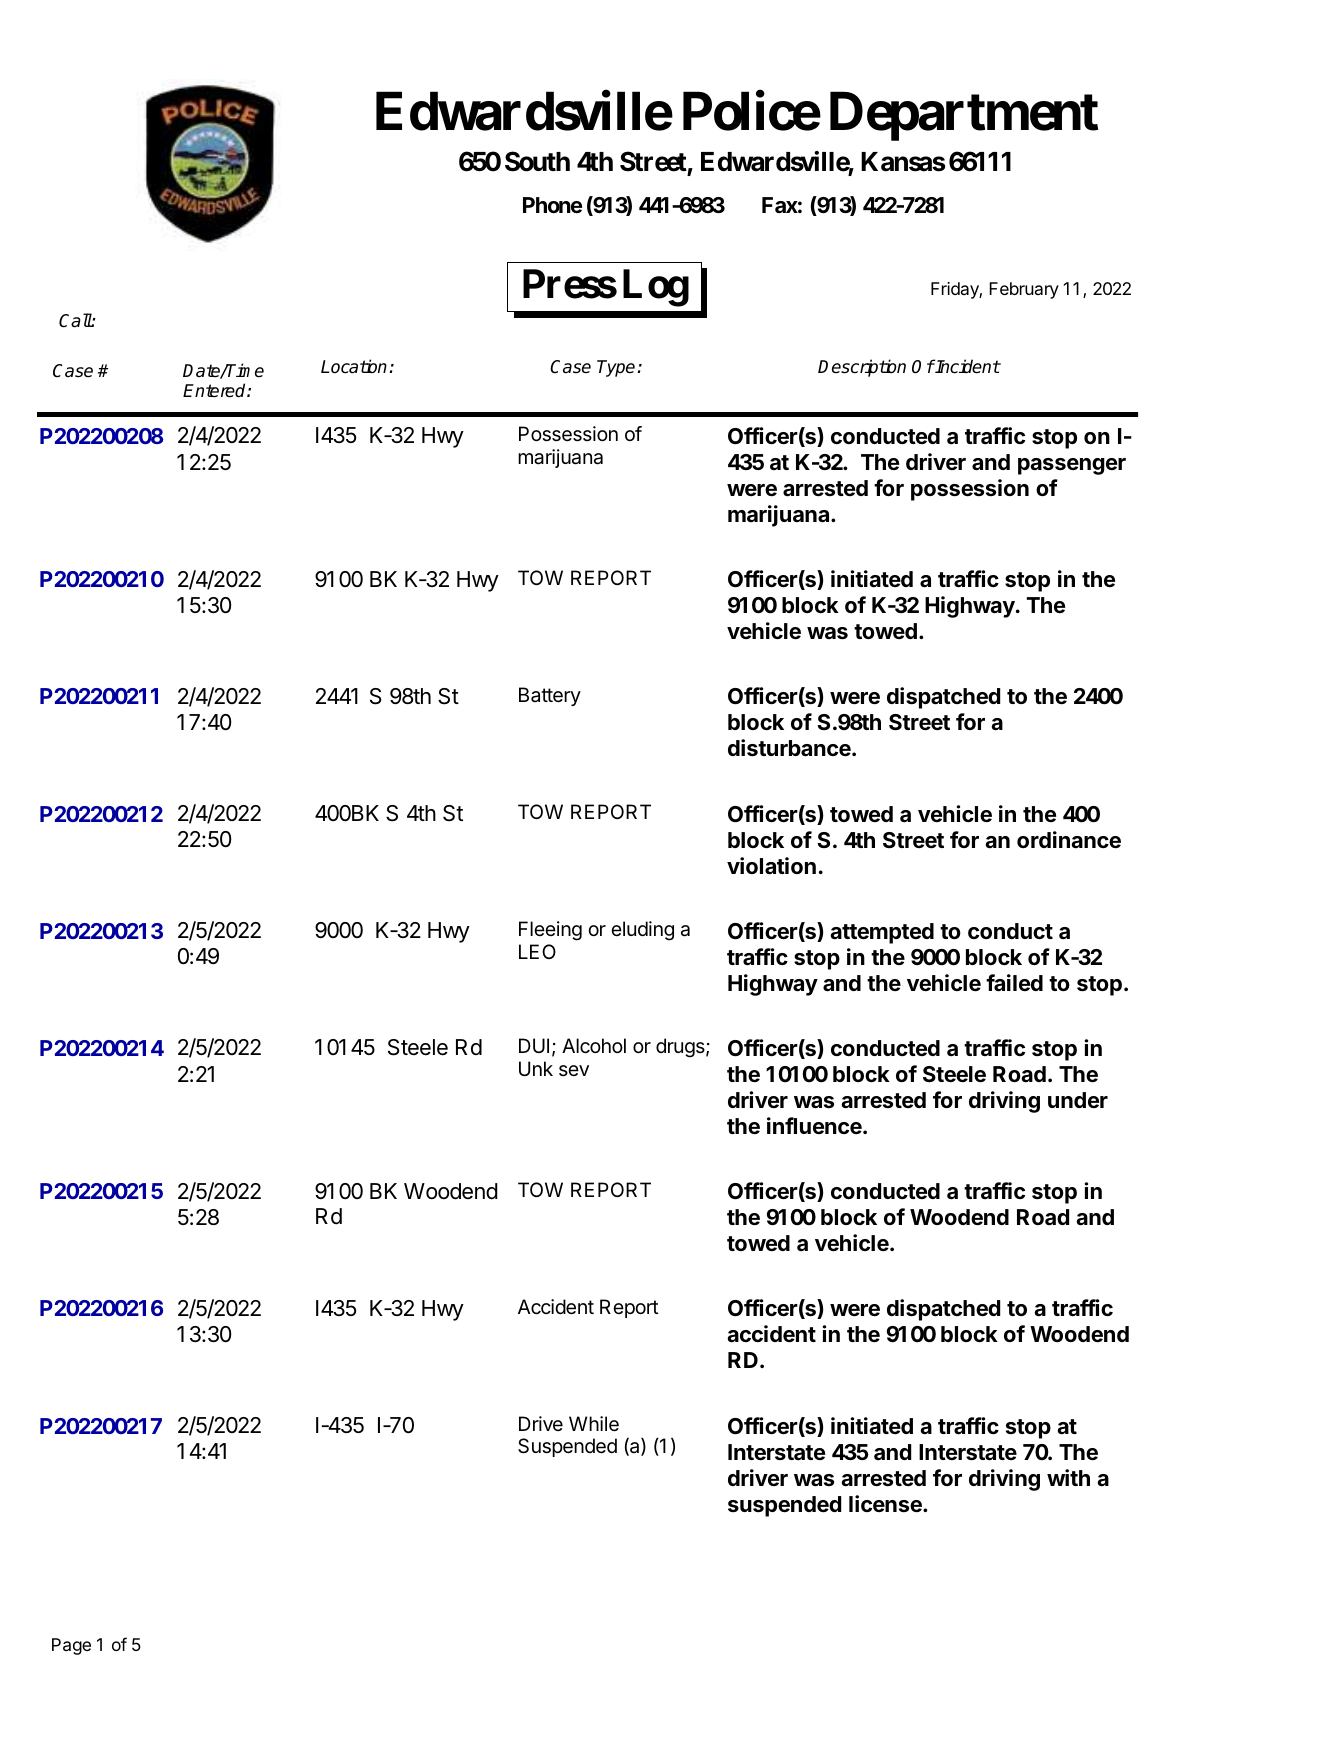 This screenshot has width=1342, height=1737. Describe the element at coordinates (550, 696) in the screenshot. I see `Battery` at that location.
